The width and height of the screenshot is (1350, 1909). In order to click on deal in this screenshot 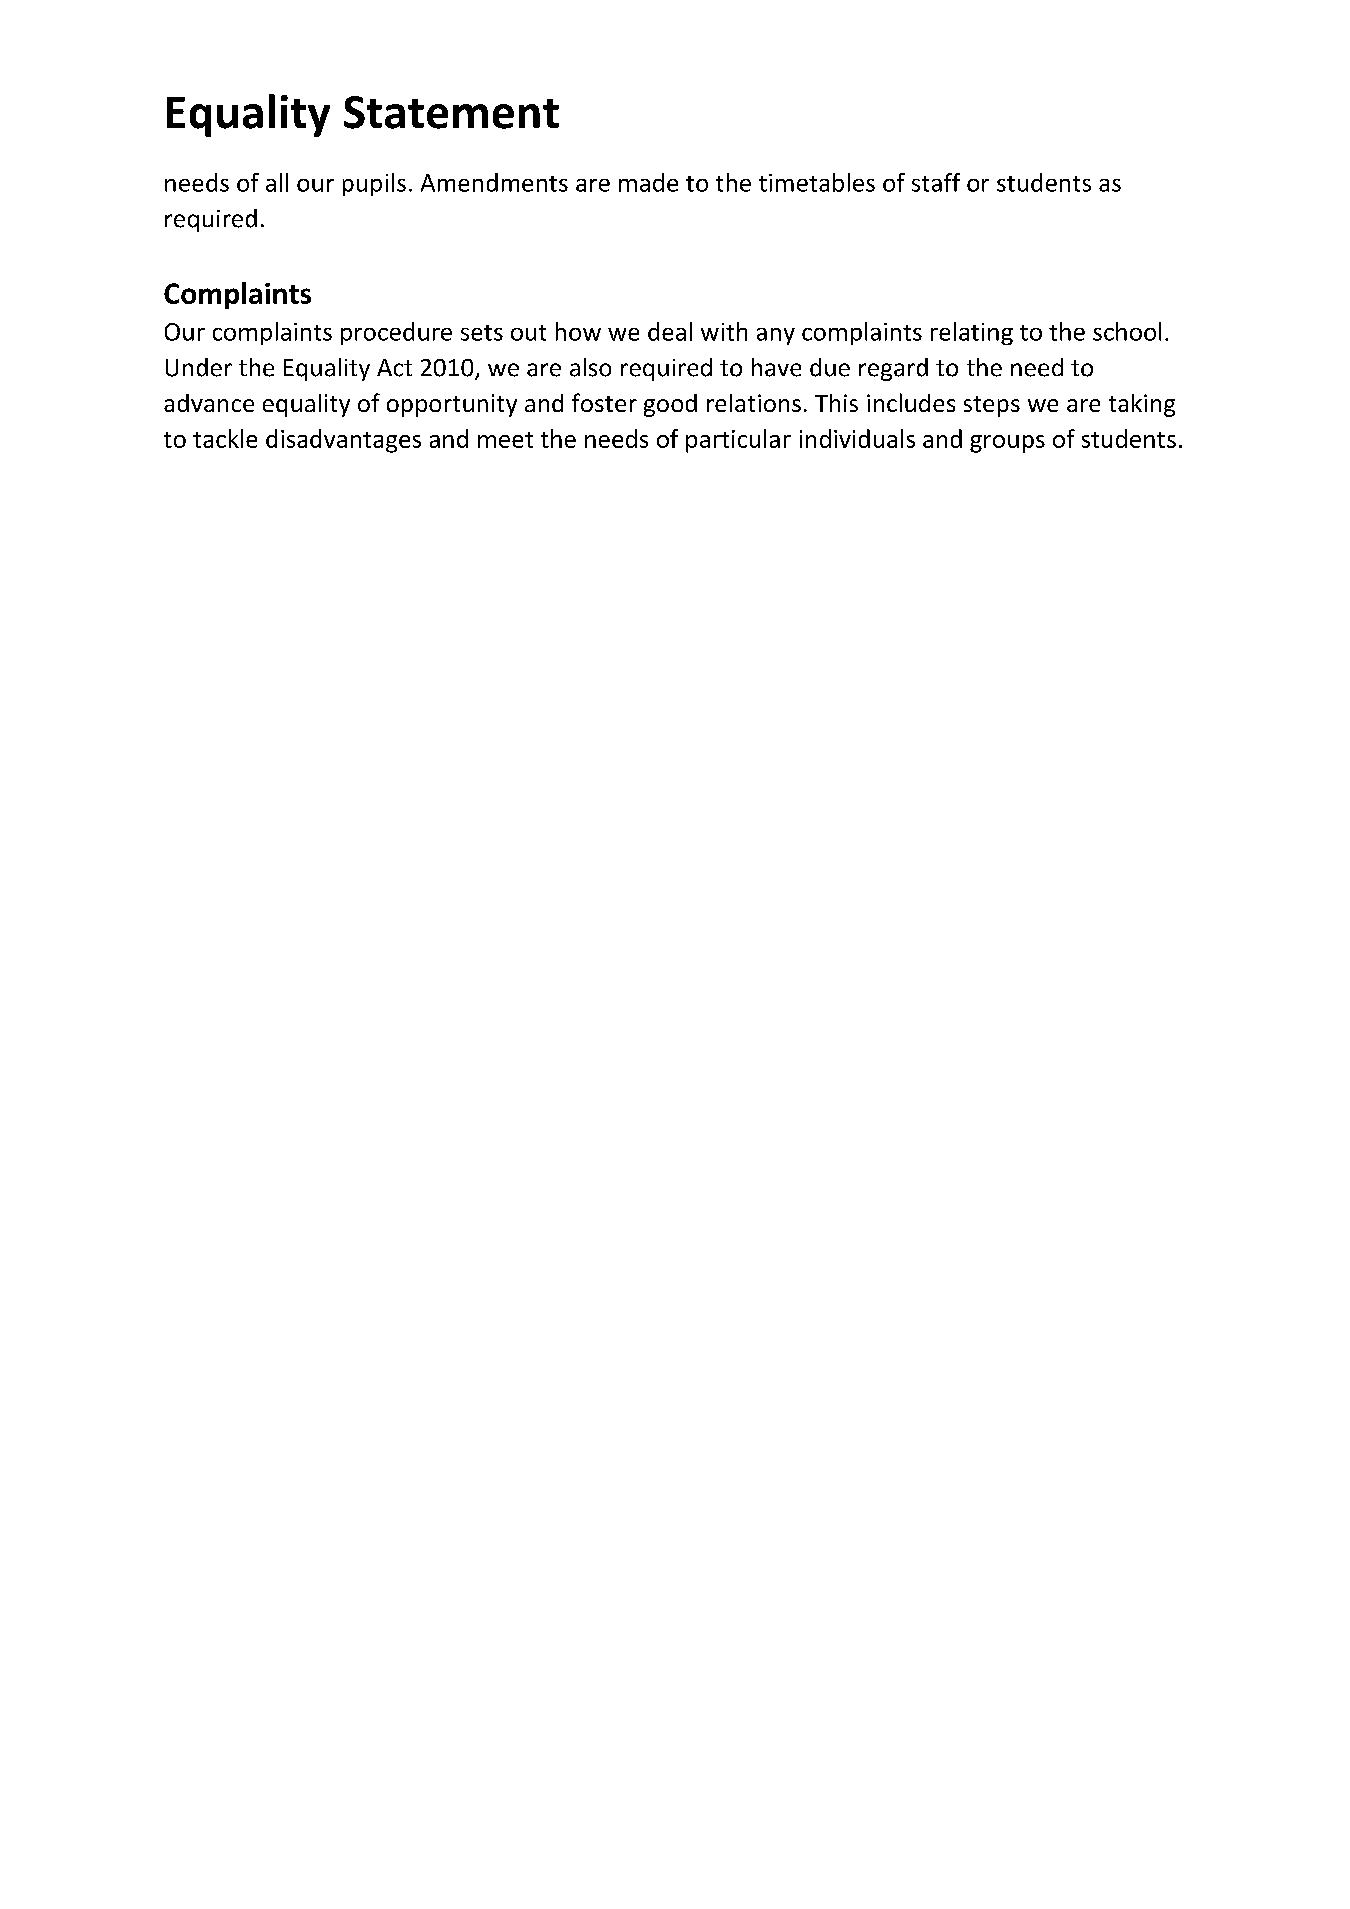, I will do `click(670, 331)`.
